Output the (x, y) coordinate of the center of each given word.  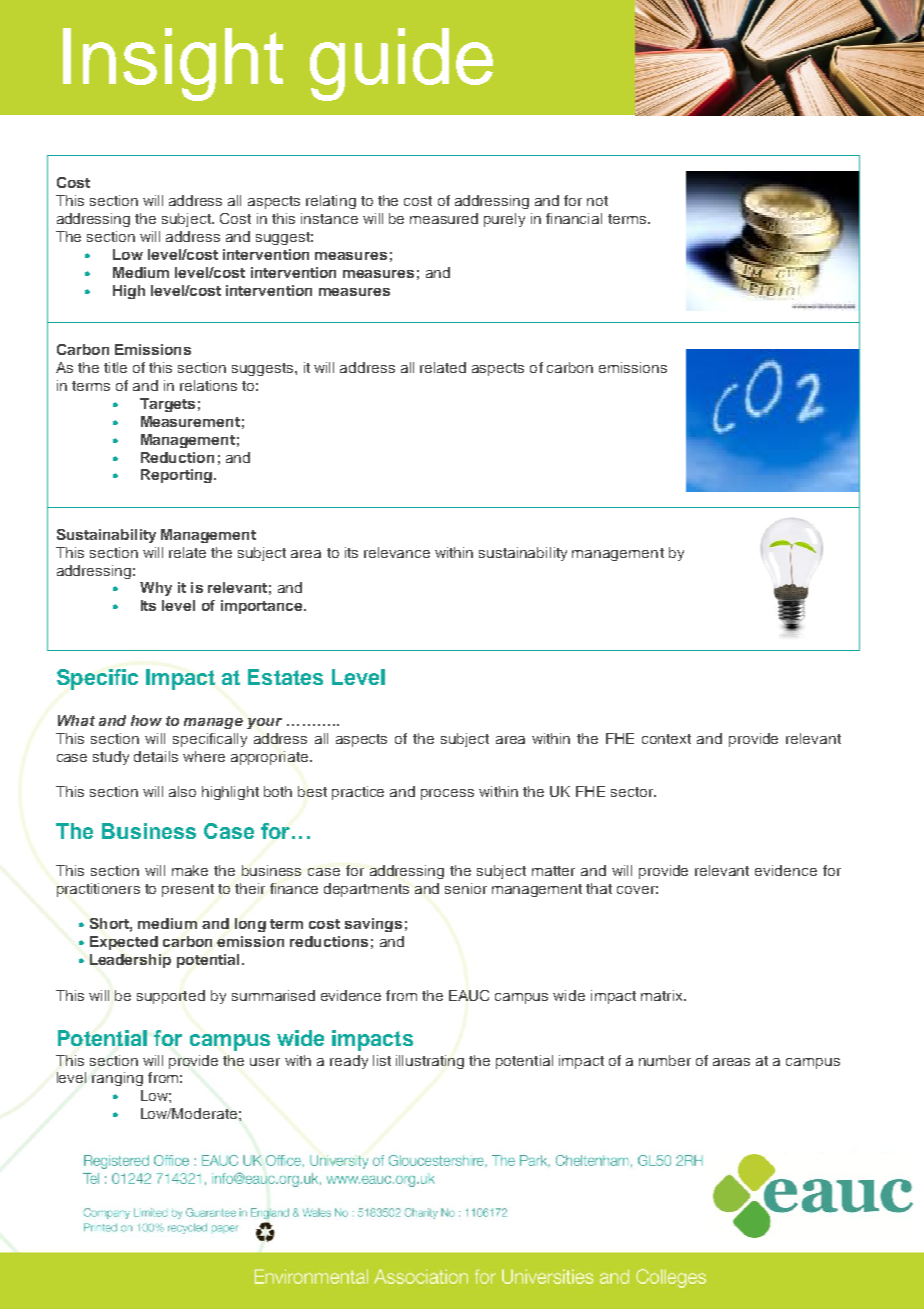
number (665, 1060)
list (382, 1060)
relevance (397, 552)
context (666, 739)
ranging (117, 1079)
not (597, 201)
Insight (173, 64)
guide (401, 64)
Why (156, 589)
